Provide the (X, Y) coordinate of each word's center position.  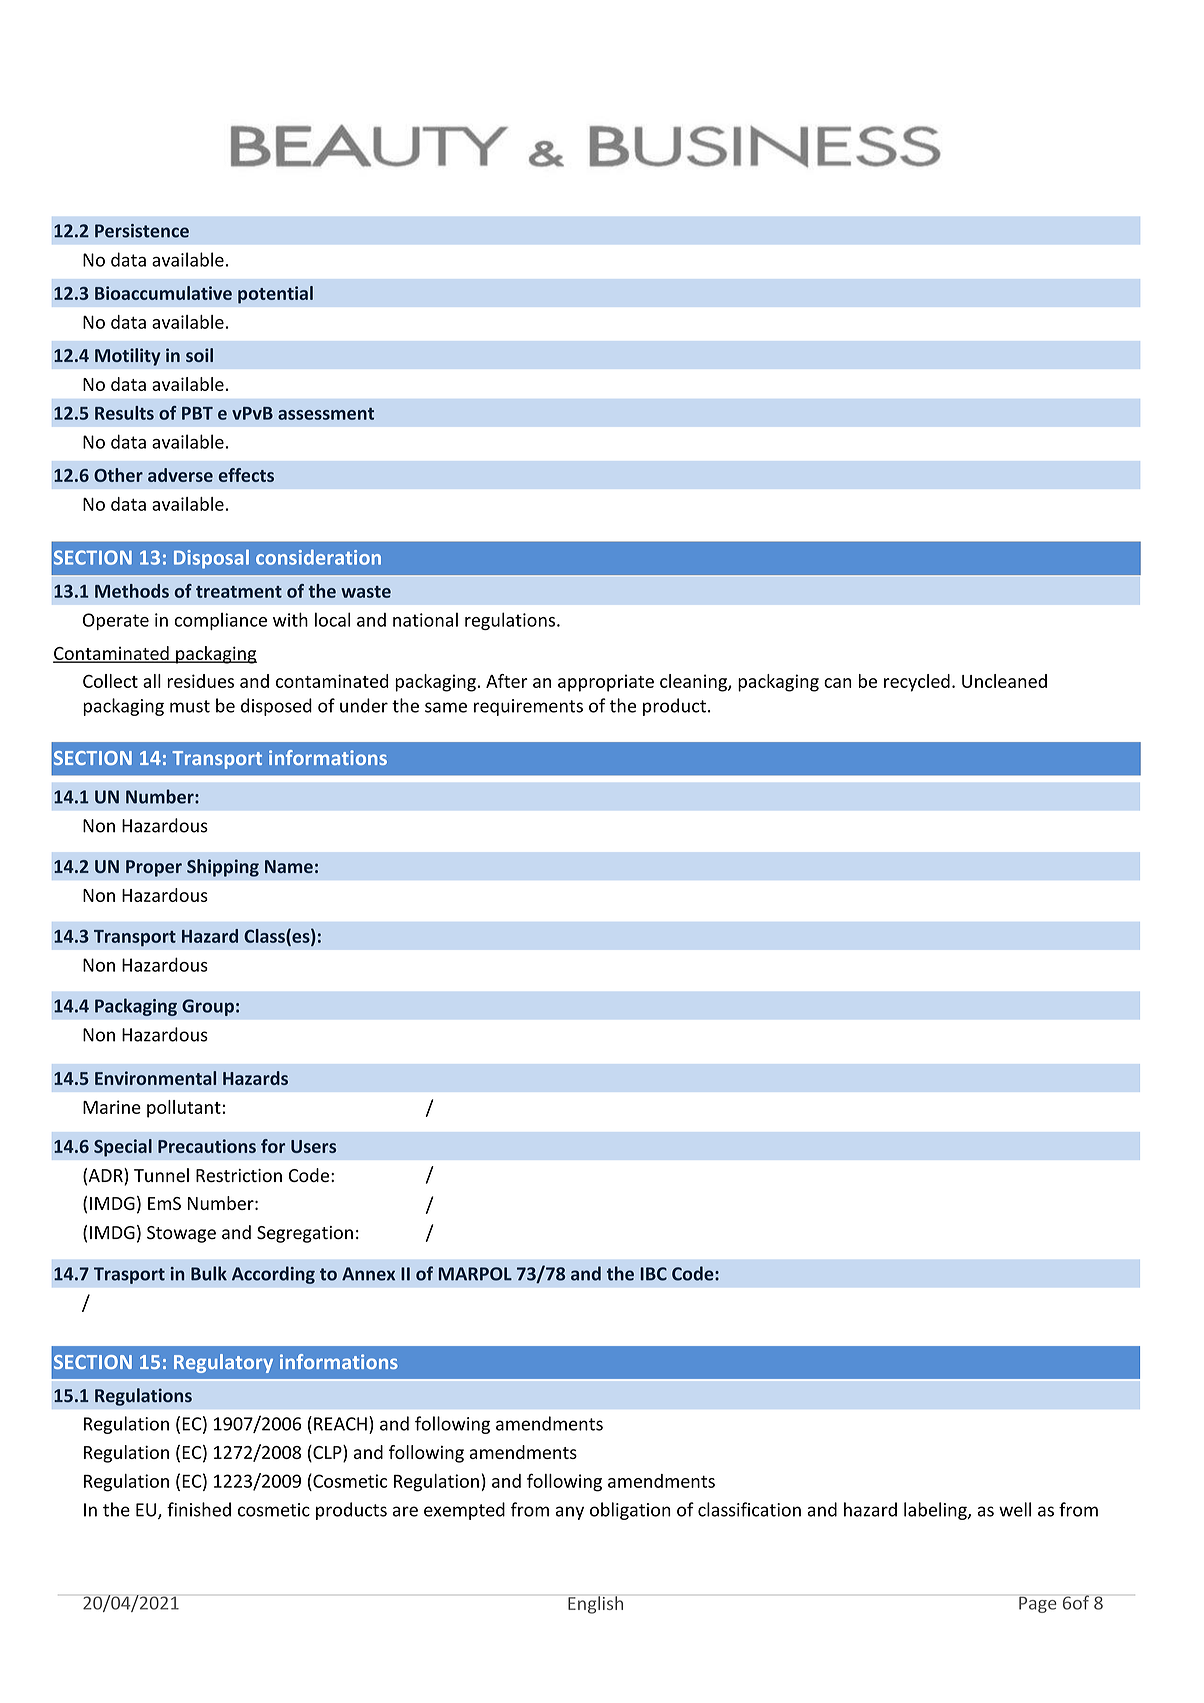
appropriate (606, 683)
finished (199, 1509)
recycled (917, 683)
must (190, 706)
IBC (654, 1274)
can (838, 683)
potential (275, 295)
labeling (936, 1511)
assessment (326, 414)
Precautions (207, 1146)
